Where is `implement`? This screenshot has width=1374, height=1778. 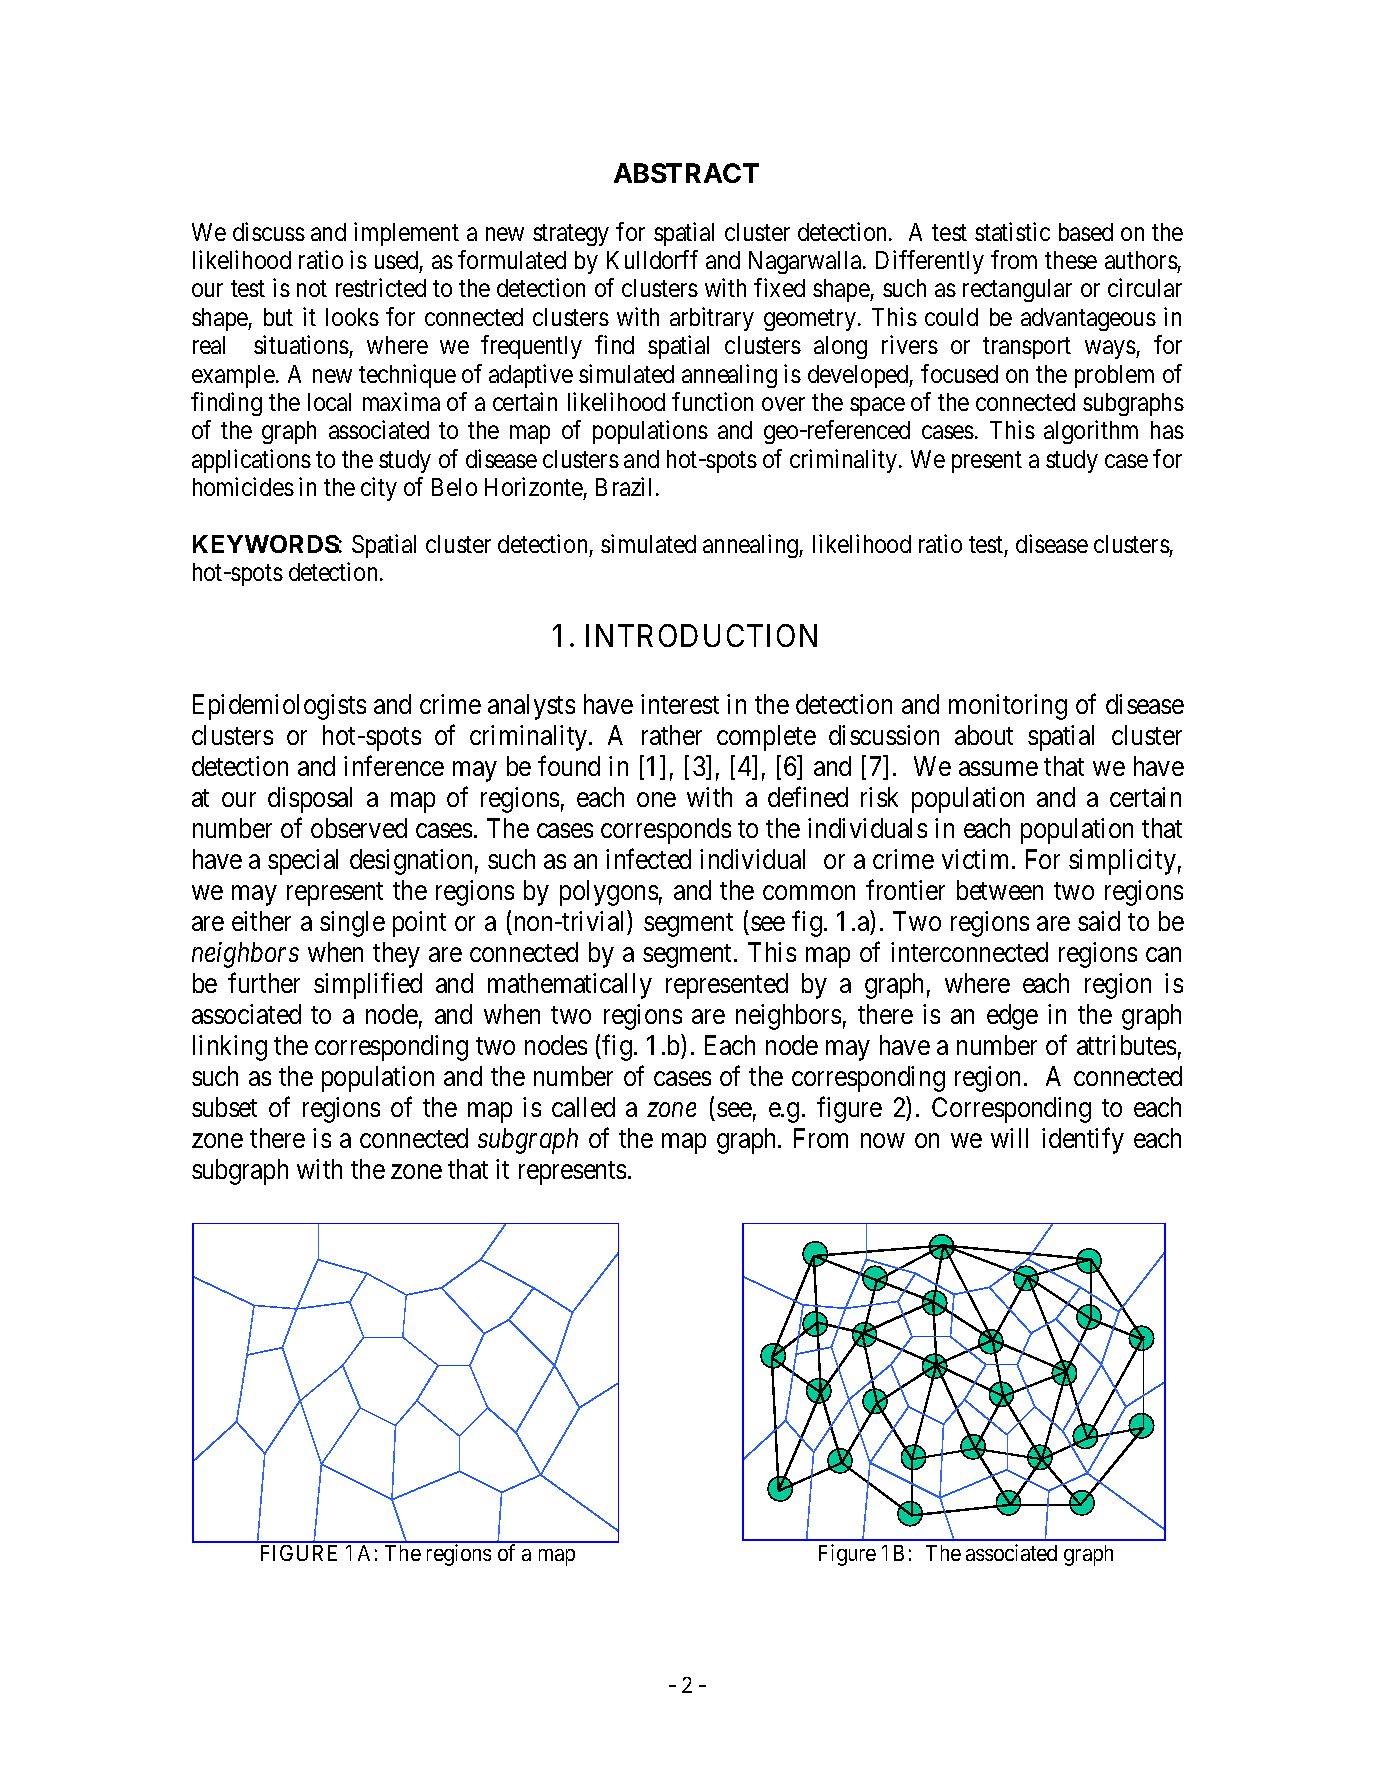 implement is located at coordinates (406, 234).
